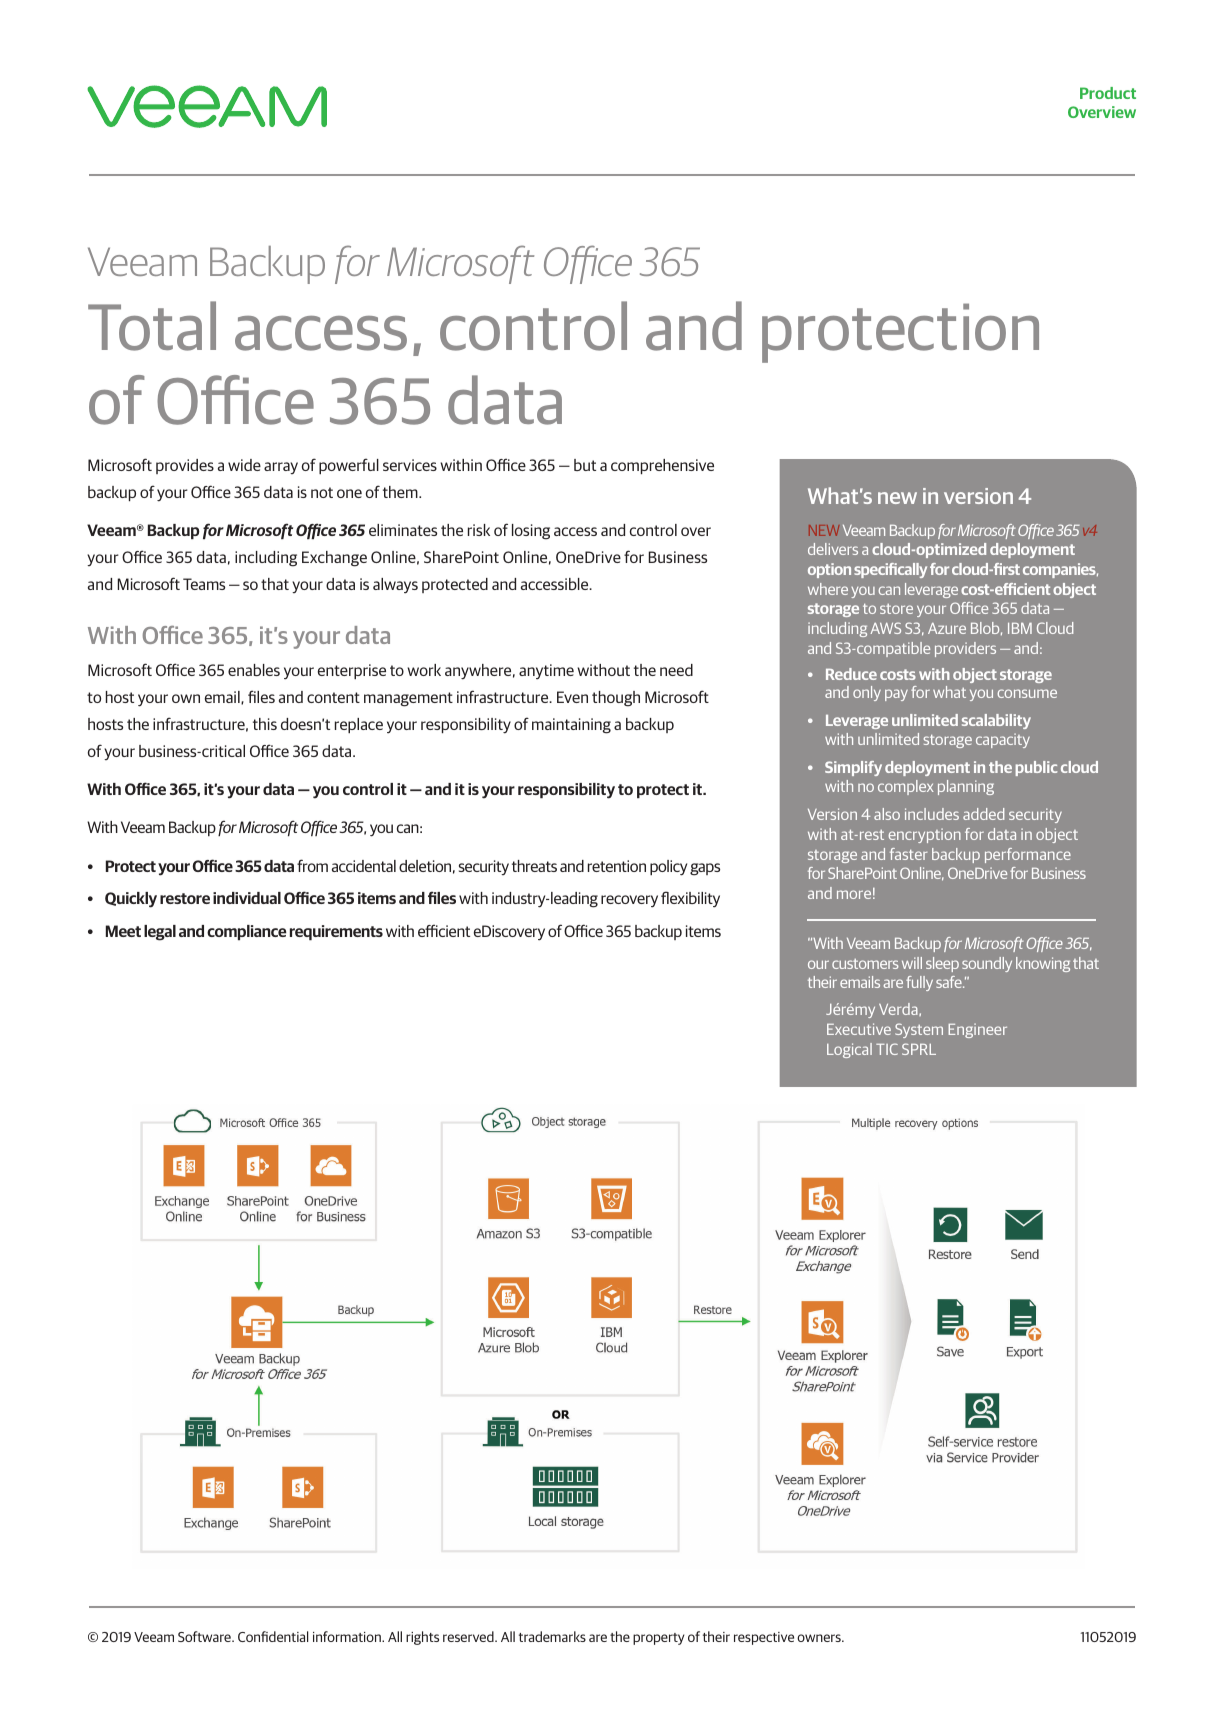 This screenshot has width=1224, height=1731. I want to click on Total, so click(152, 326).
